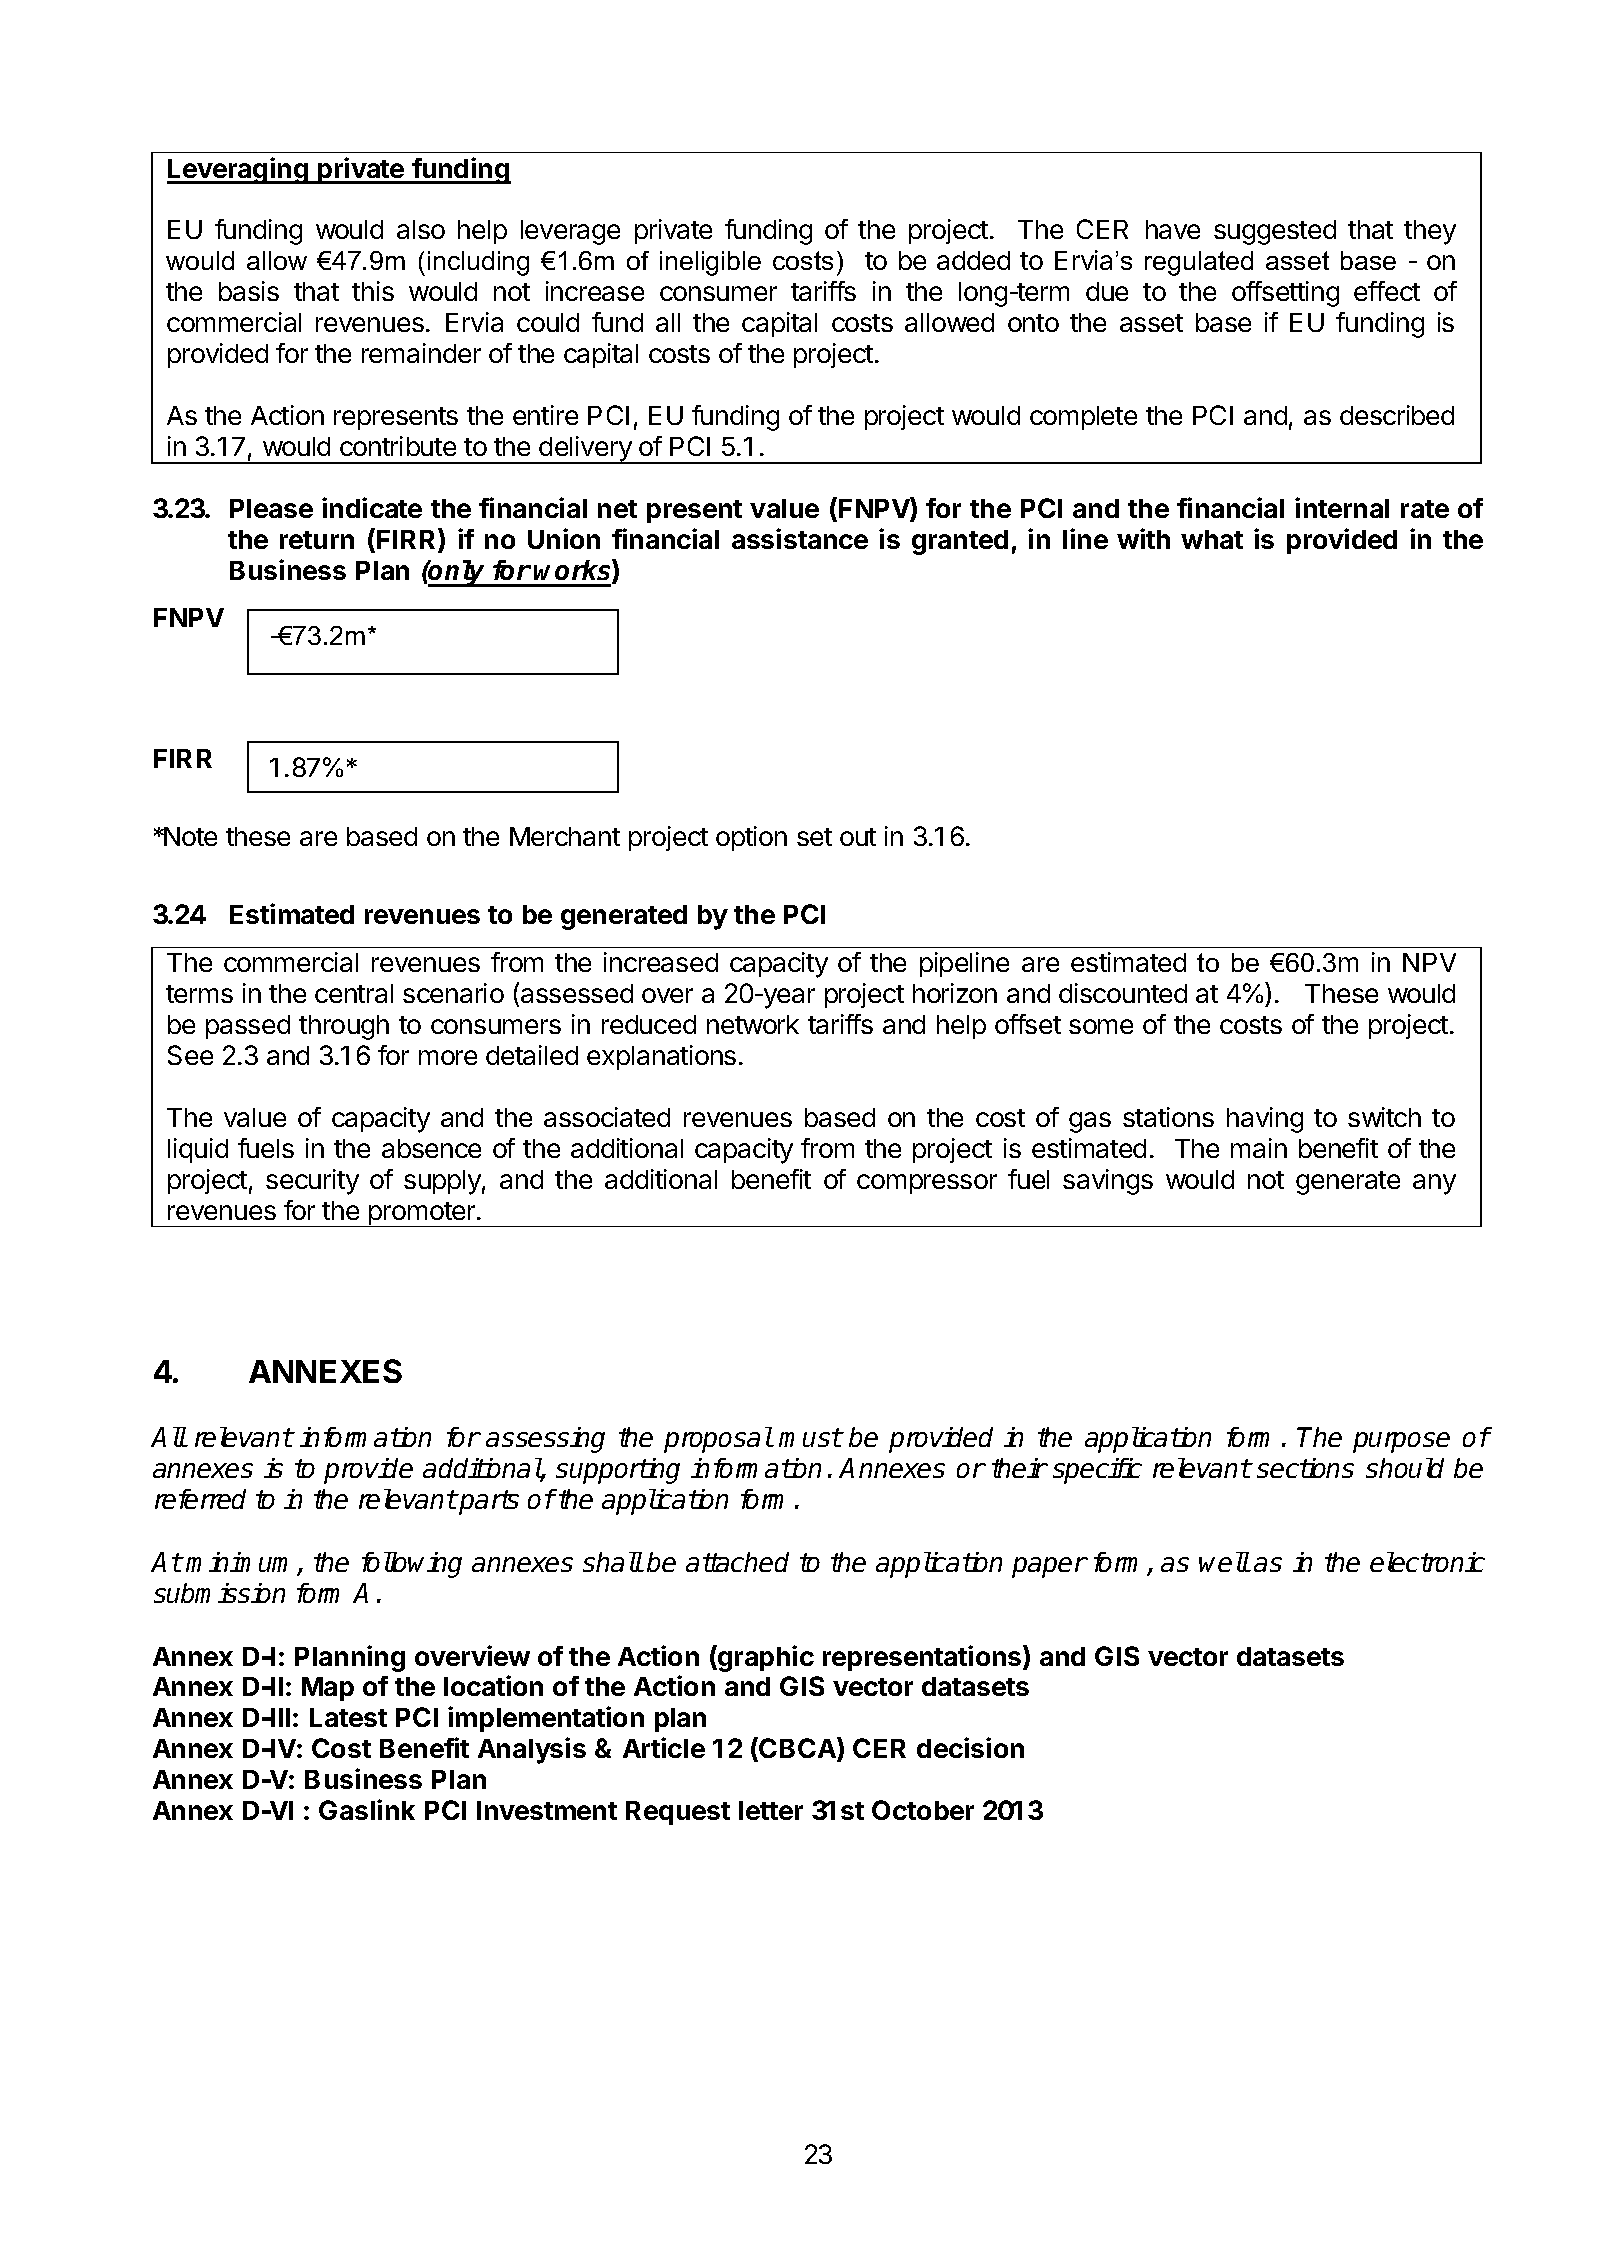 The height and width of the screenshot is (2260, 1598). What do you see at coordinates (1275, 232) in the screenshot?
I see `suggested` at bounding box center [1275, 232].
